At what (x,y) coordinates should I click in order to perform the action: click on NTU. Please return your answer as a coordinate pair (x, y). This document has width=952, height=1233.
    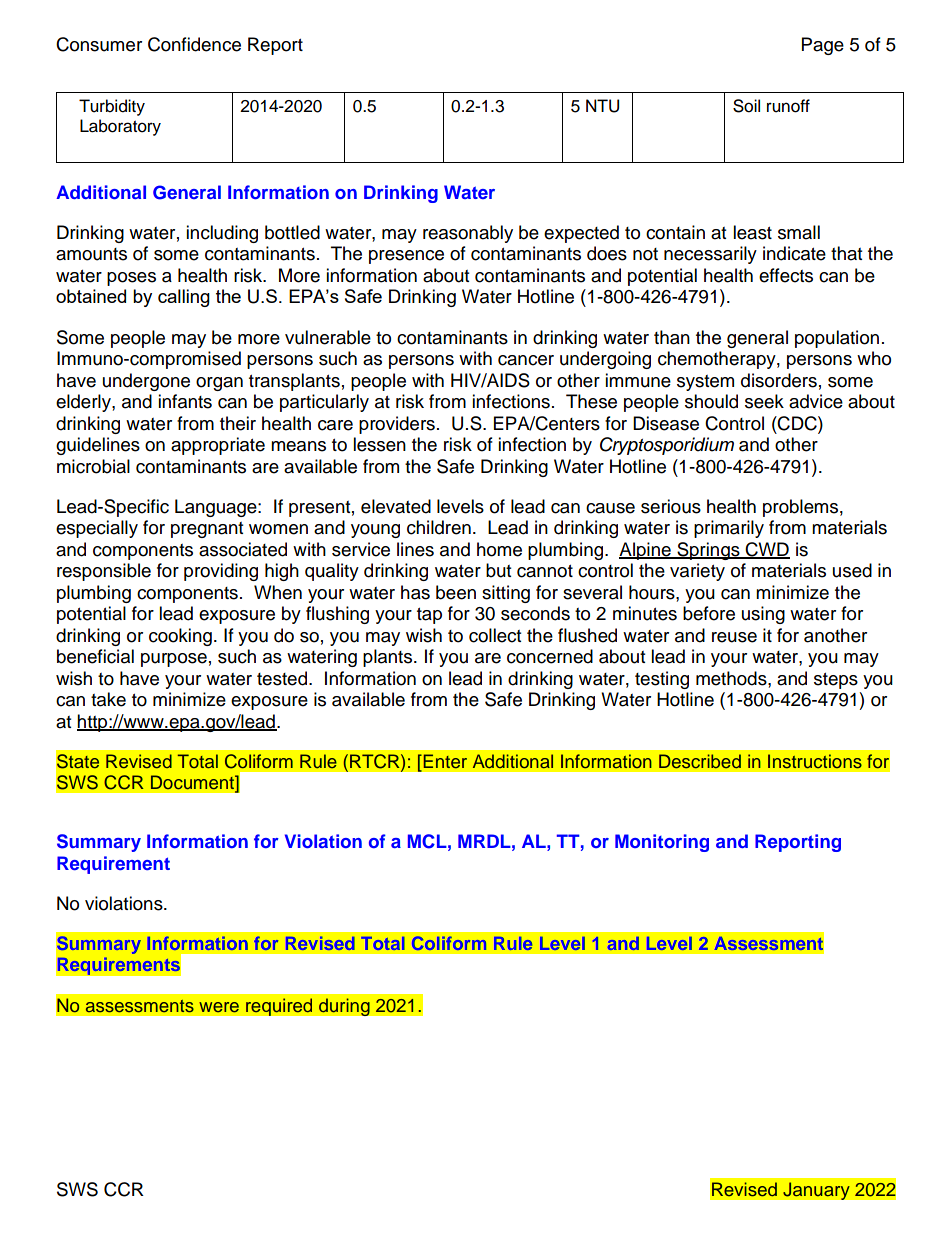
    Looking at the image, I should click on (602, 106).
